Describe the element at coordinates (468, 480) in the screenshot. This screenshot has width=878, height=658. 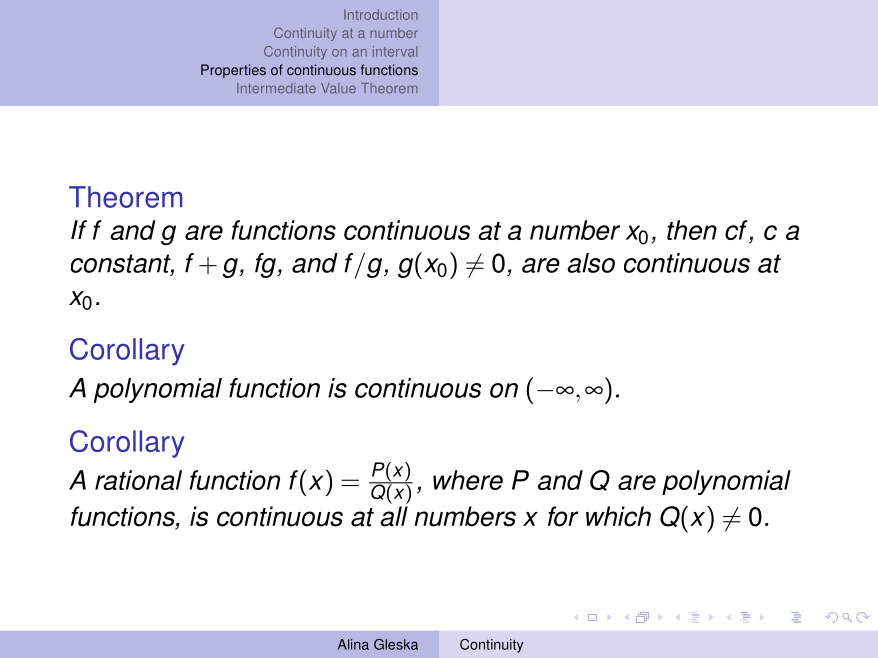
I see `where` at that location.
